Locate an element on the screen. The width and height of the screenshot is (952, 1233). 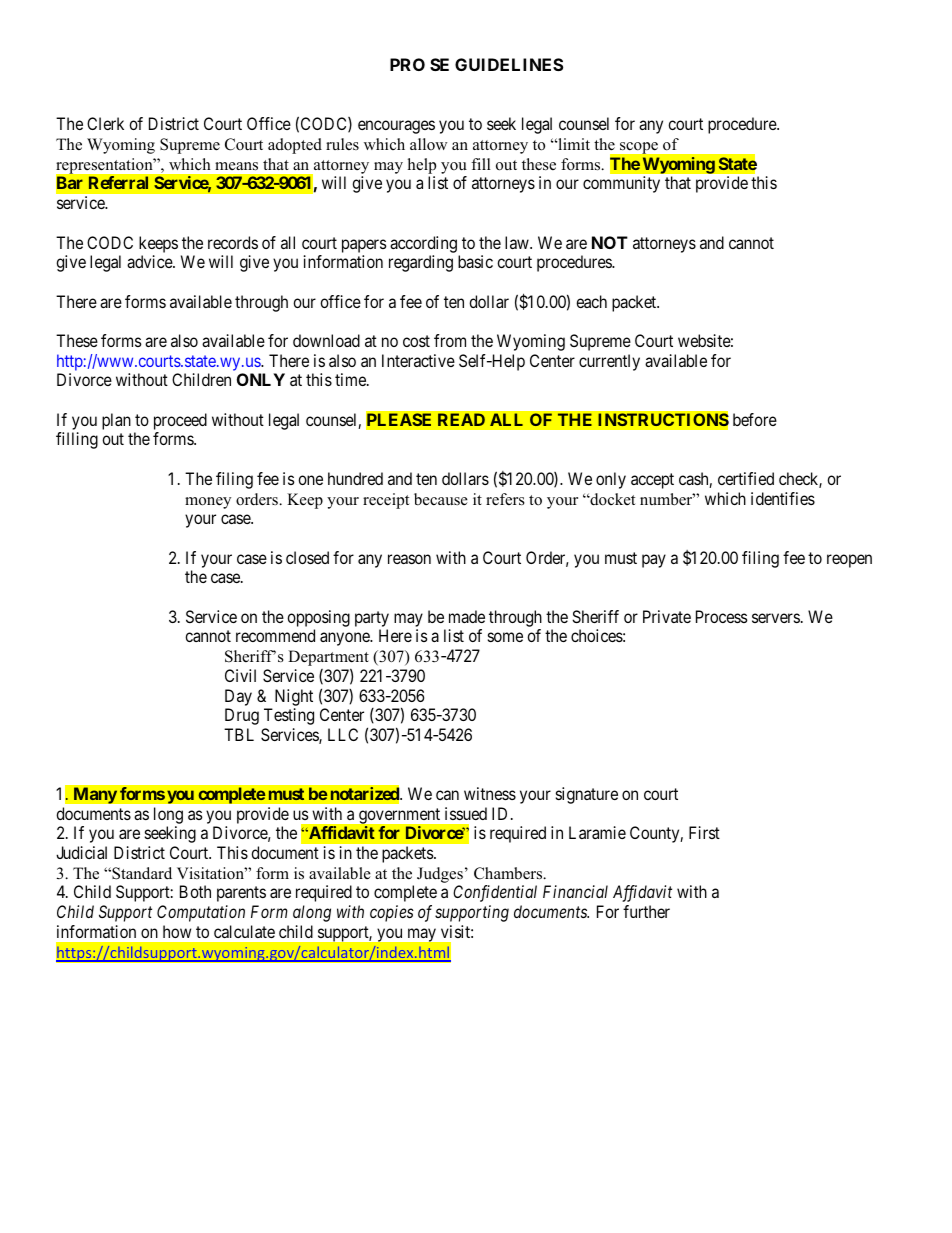
Clerk is located at coordinates (105, 123).
